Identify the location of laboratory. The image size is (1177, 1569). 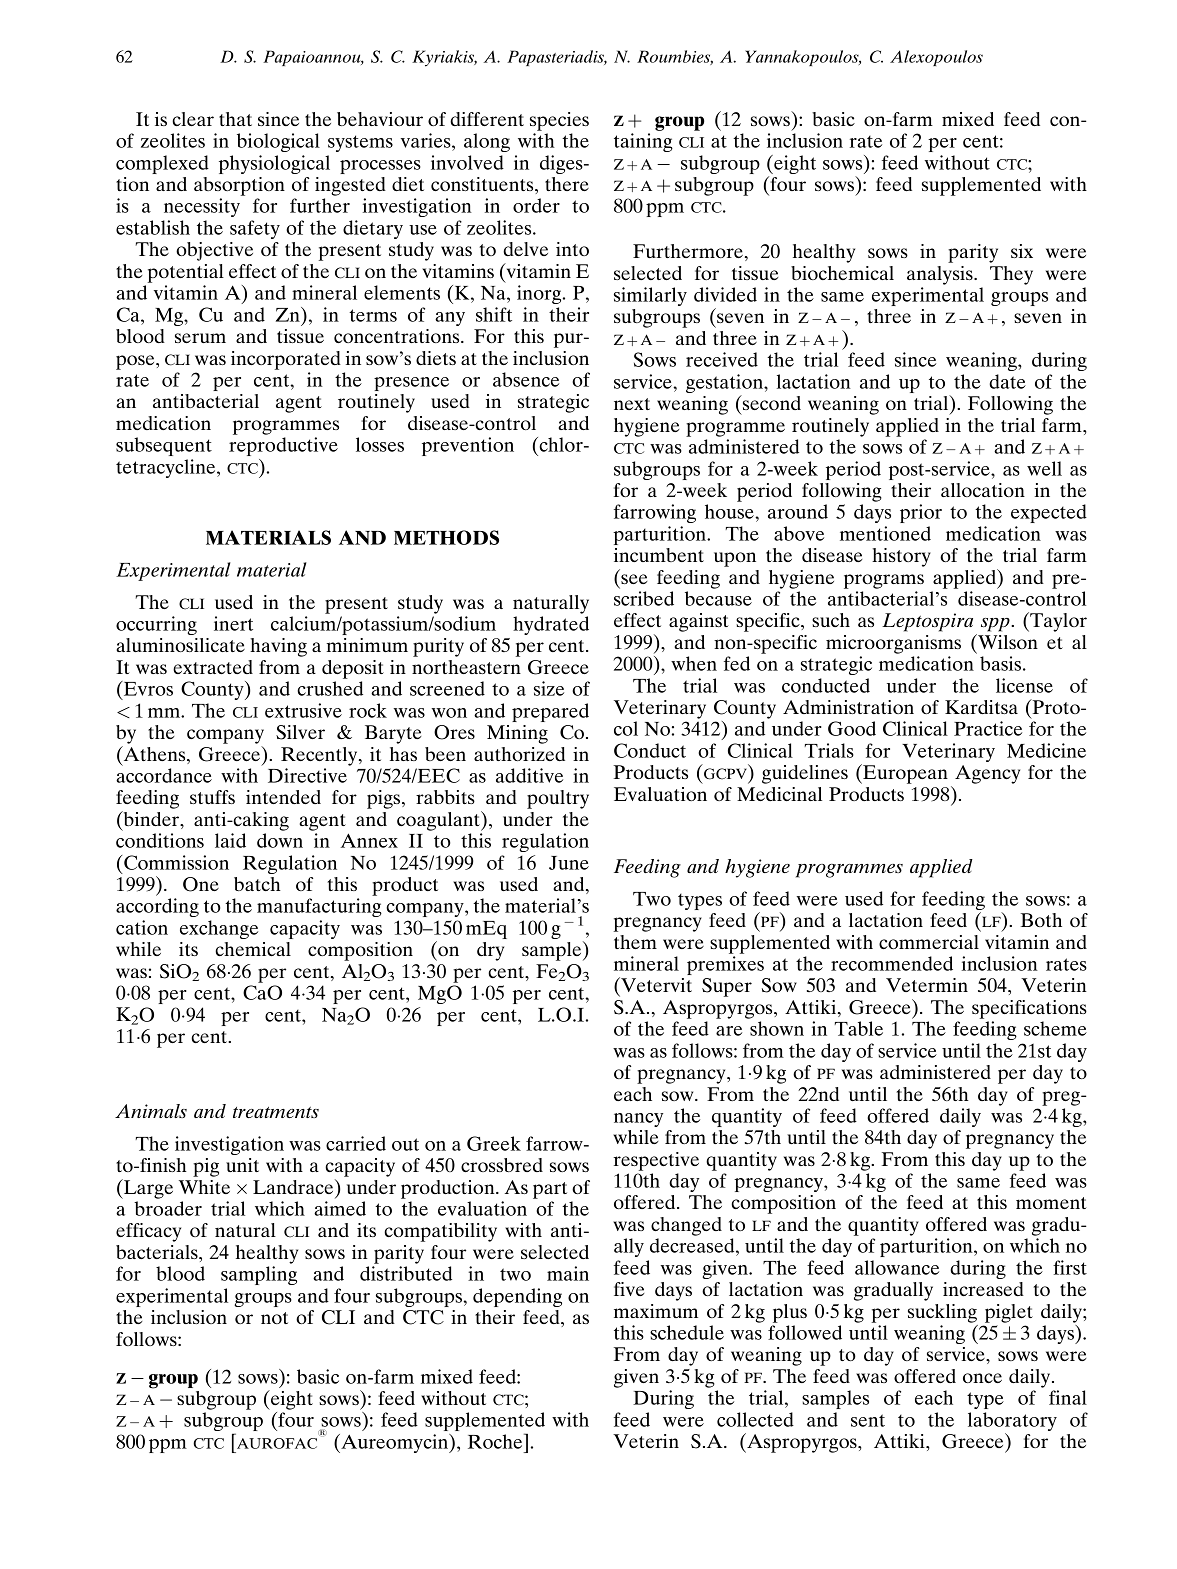
(1012, 1421).
